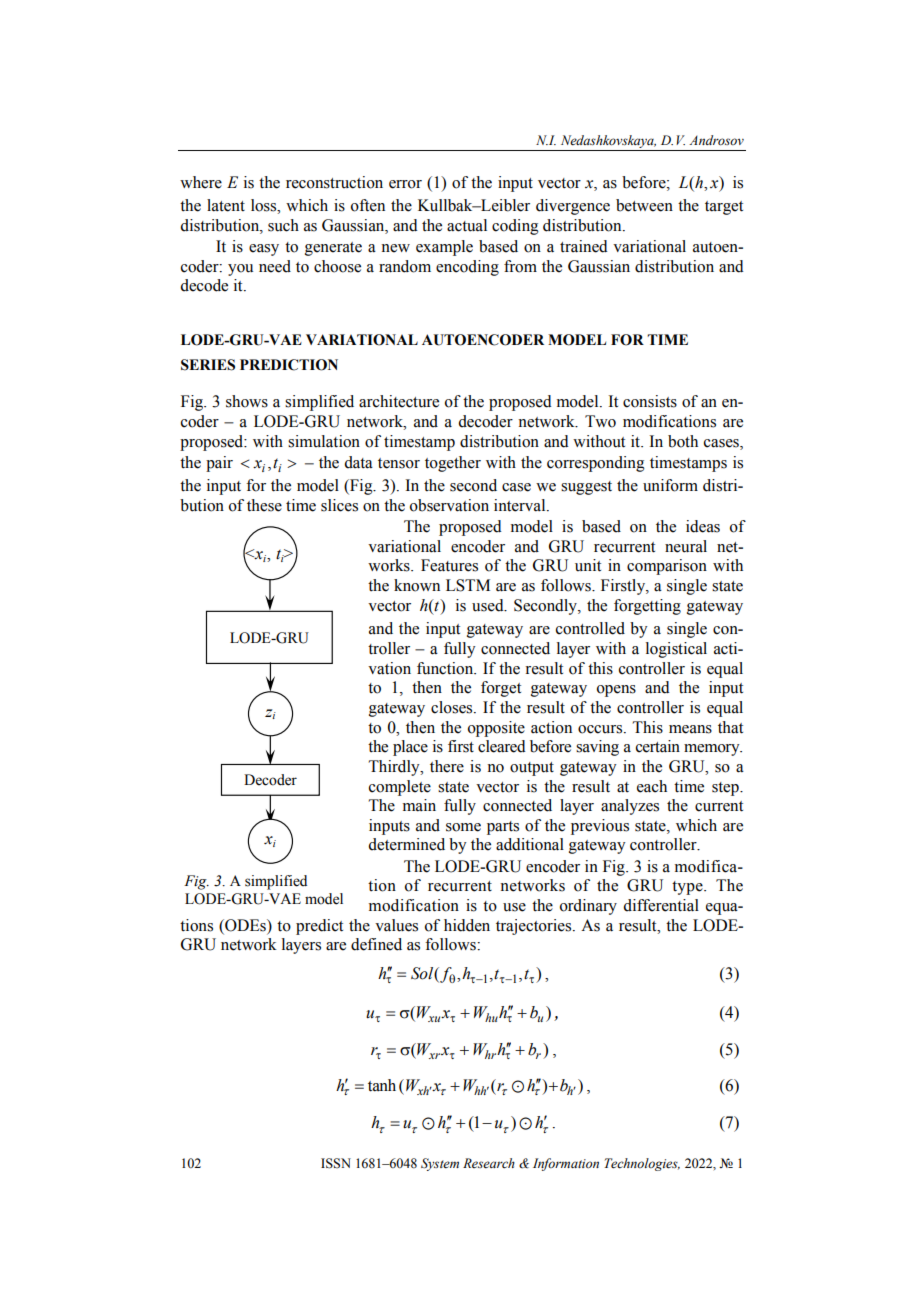 The height and width of the image is (1308, 924). What do you see at coordinates (644, 205) in the image?
I see `between` at bounding box center [644, 205].
